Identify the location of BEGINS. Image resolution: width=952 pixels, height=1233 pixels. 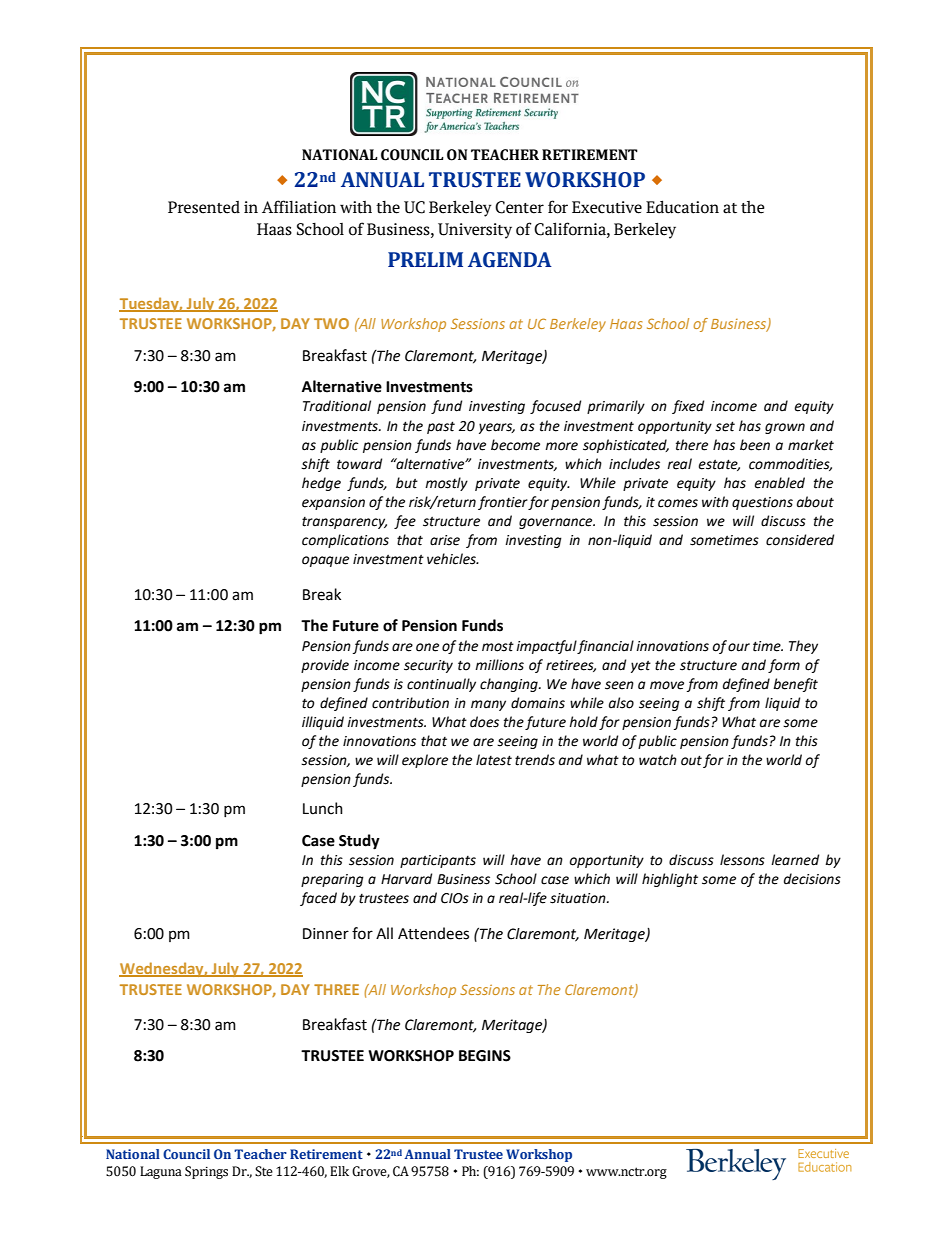
(485, 1056).
